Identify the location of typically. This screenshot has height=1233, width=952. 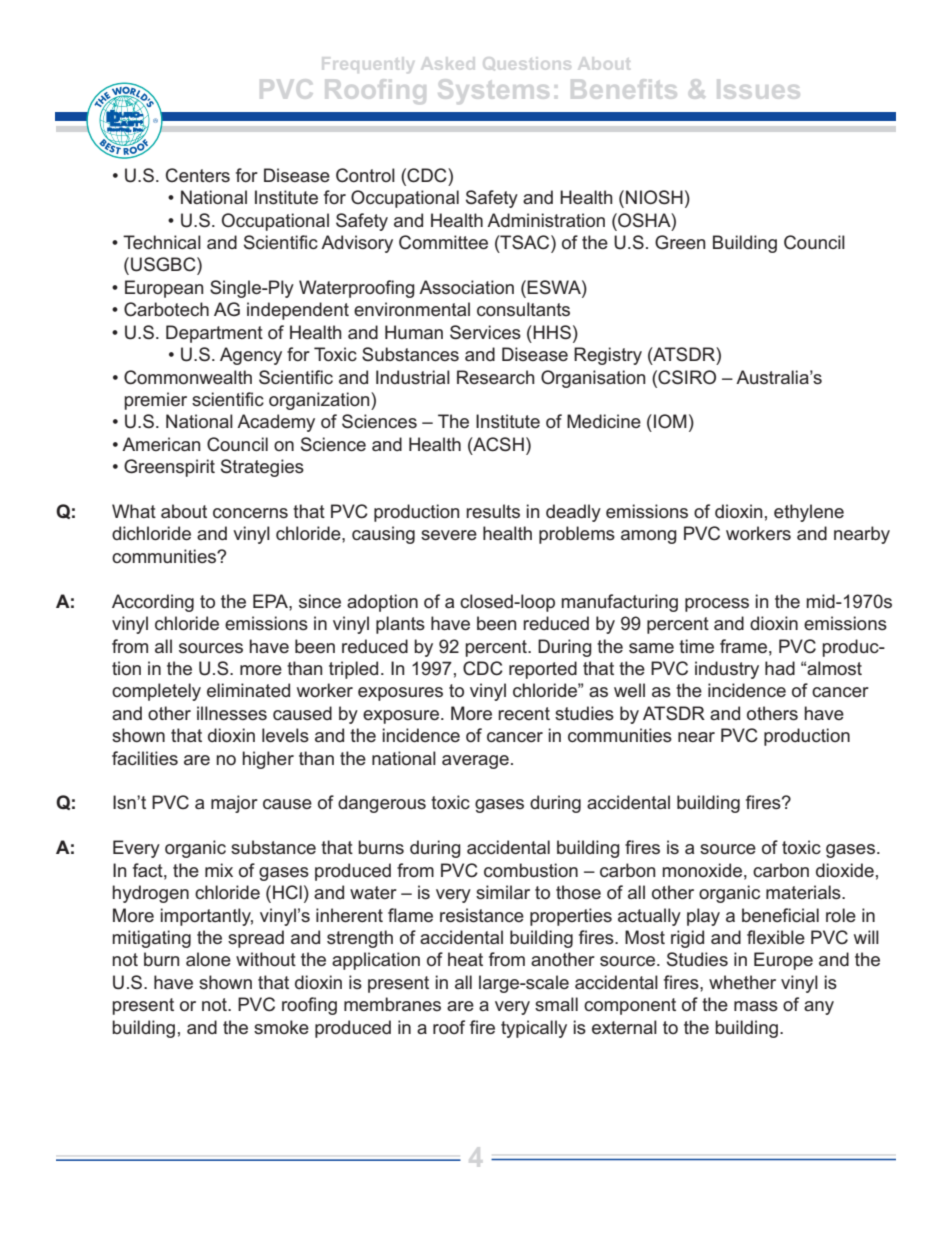
(534, 1029).
